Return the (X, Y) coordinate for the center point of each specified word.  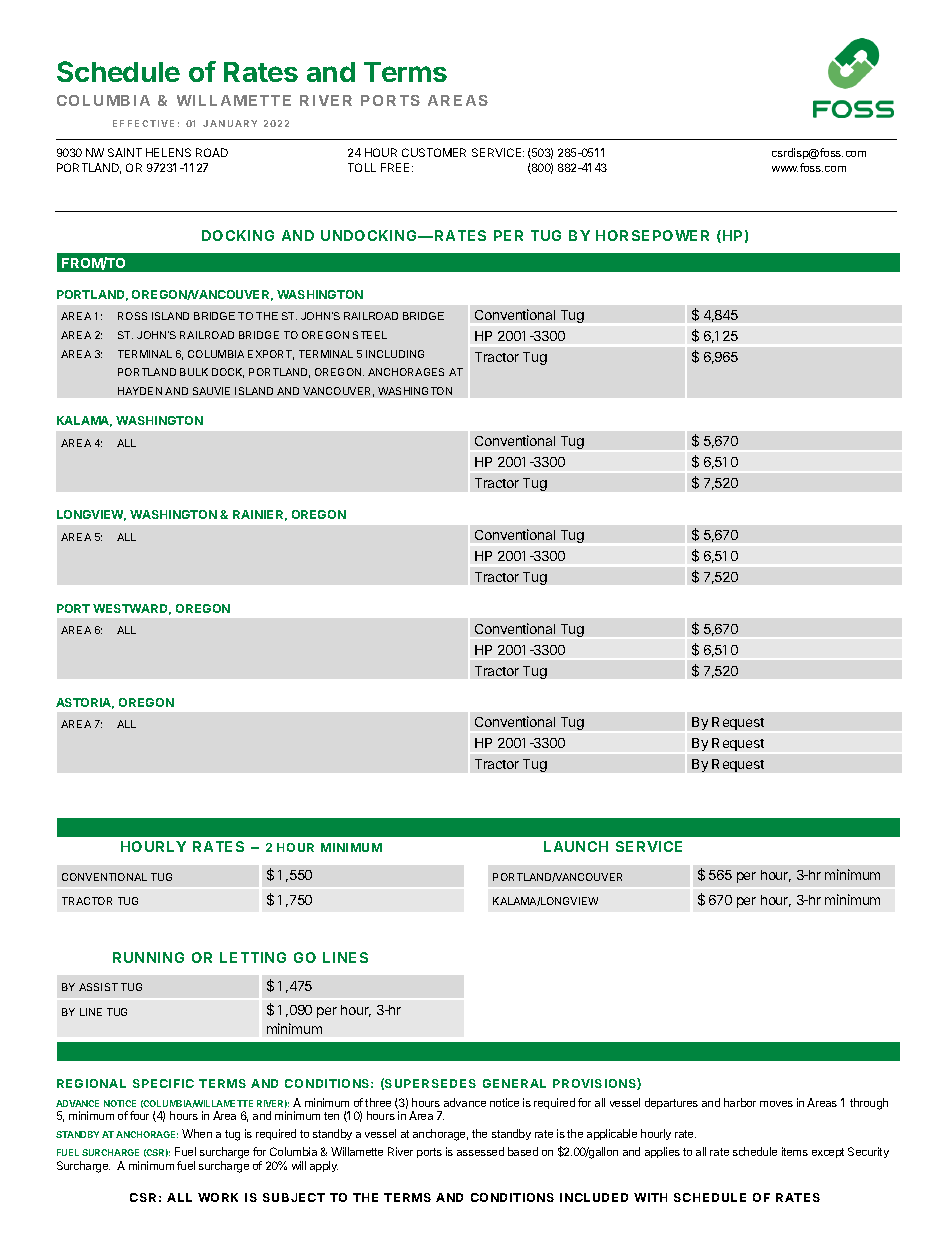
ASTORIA (85, 703)
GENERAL (514, 1083)
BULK (194, 372)
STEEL (370, 335)
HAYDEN (140, 391)
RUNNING (148, 957)
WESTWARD (132, 609)
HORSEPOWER (652, 235)
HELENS (168, 152)
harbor (740, 1102)
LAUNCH (576, 846)
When (197, 1133)
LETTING (253, 957)
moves (776, 1104)
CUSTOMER (434, 152)
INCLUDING (395, 354)
